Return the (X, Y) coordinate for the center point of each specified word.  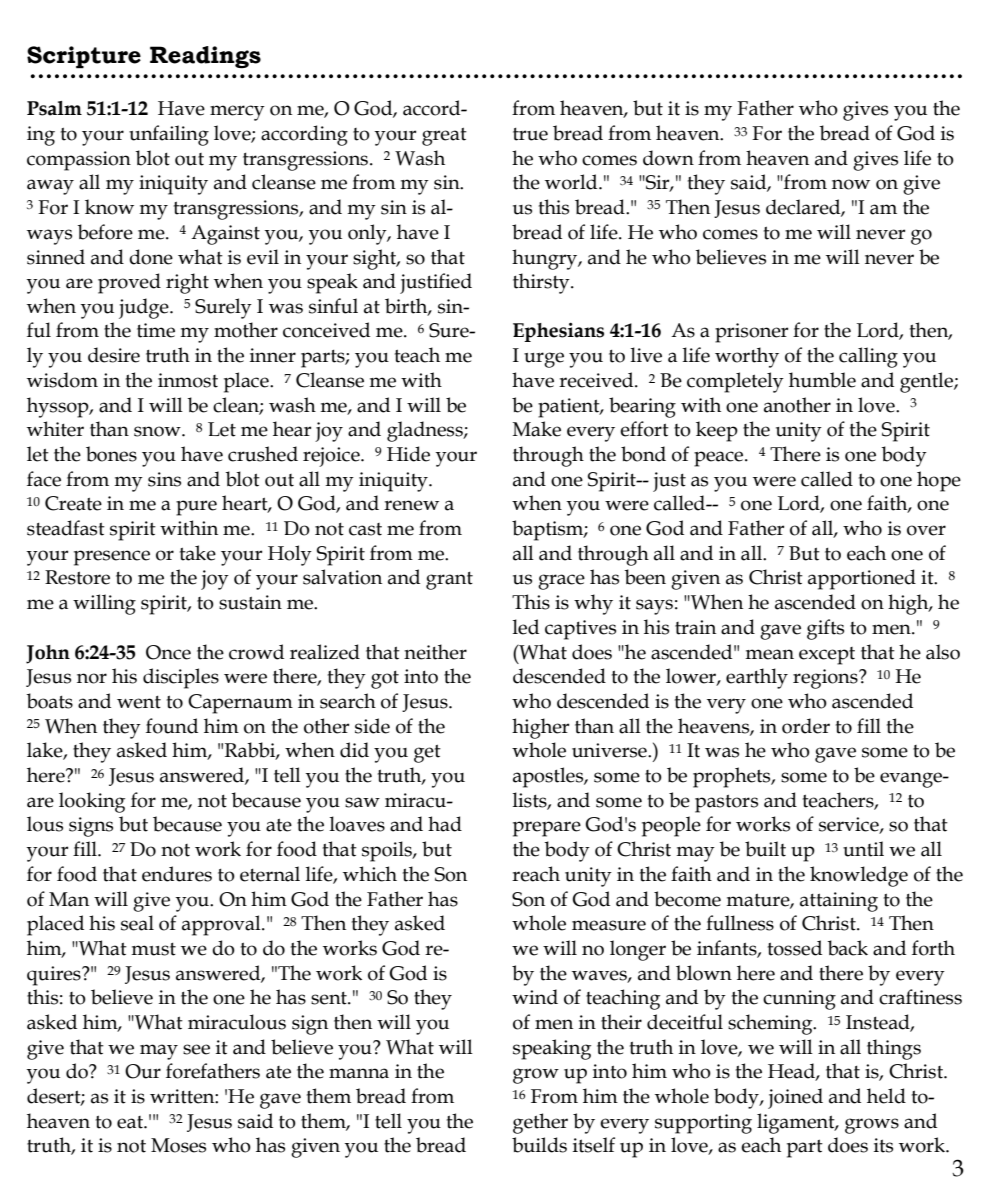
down (668, 158)
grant (449, 581)
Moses (178, 1145)
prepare (547, 829)
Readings (205, 57)
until (863, 849)
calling (868, 357)
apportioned (862, 579)
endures (177, 874)
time (156, 330)
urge (544, 360)
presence (112, 558)
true (530, 134)
